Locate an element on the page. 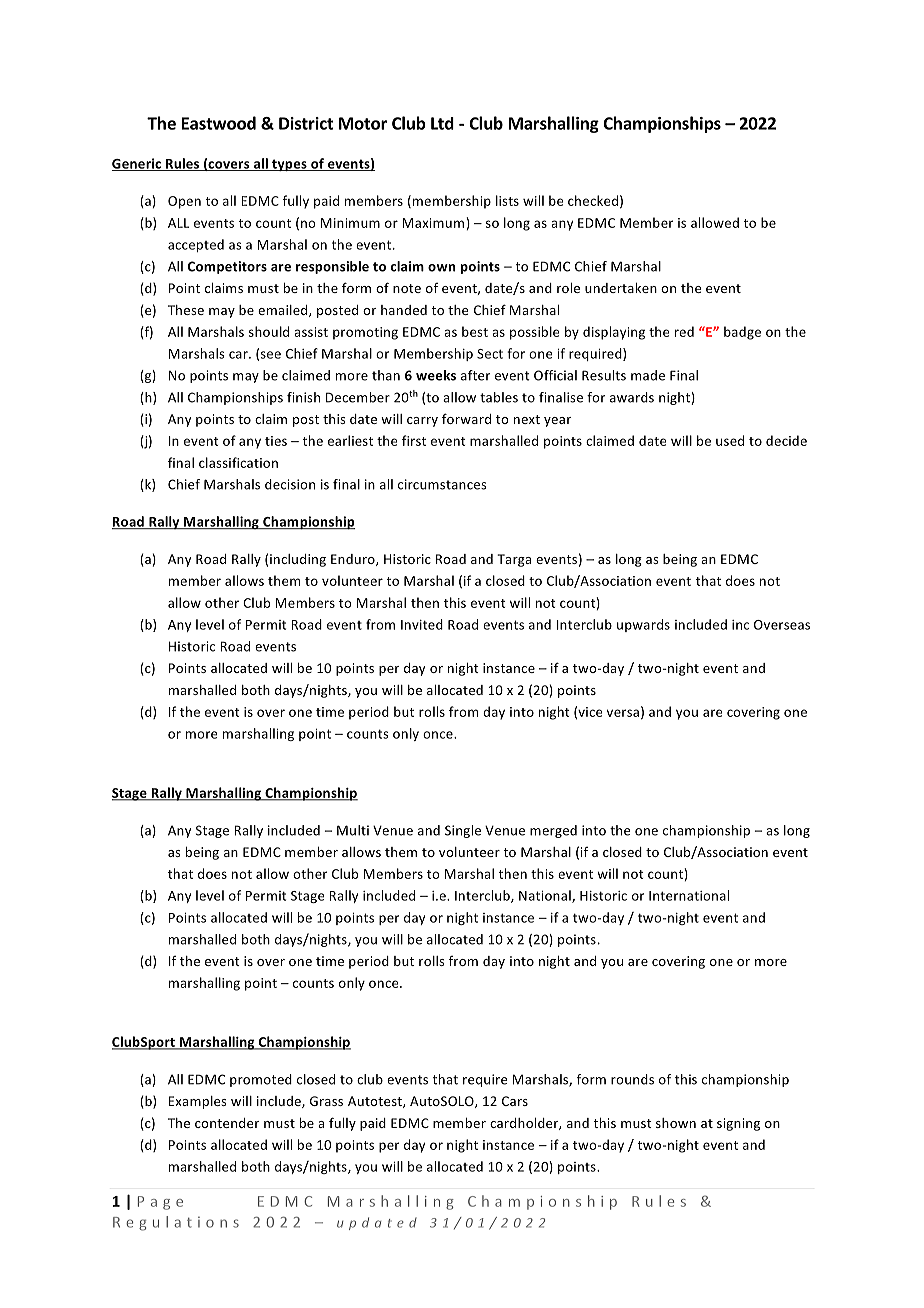 Image resolution: width=924 pixels, height=1308 pixels. undertaken is located at coordinates (621, 288).
